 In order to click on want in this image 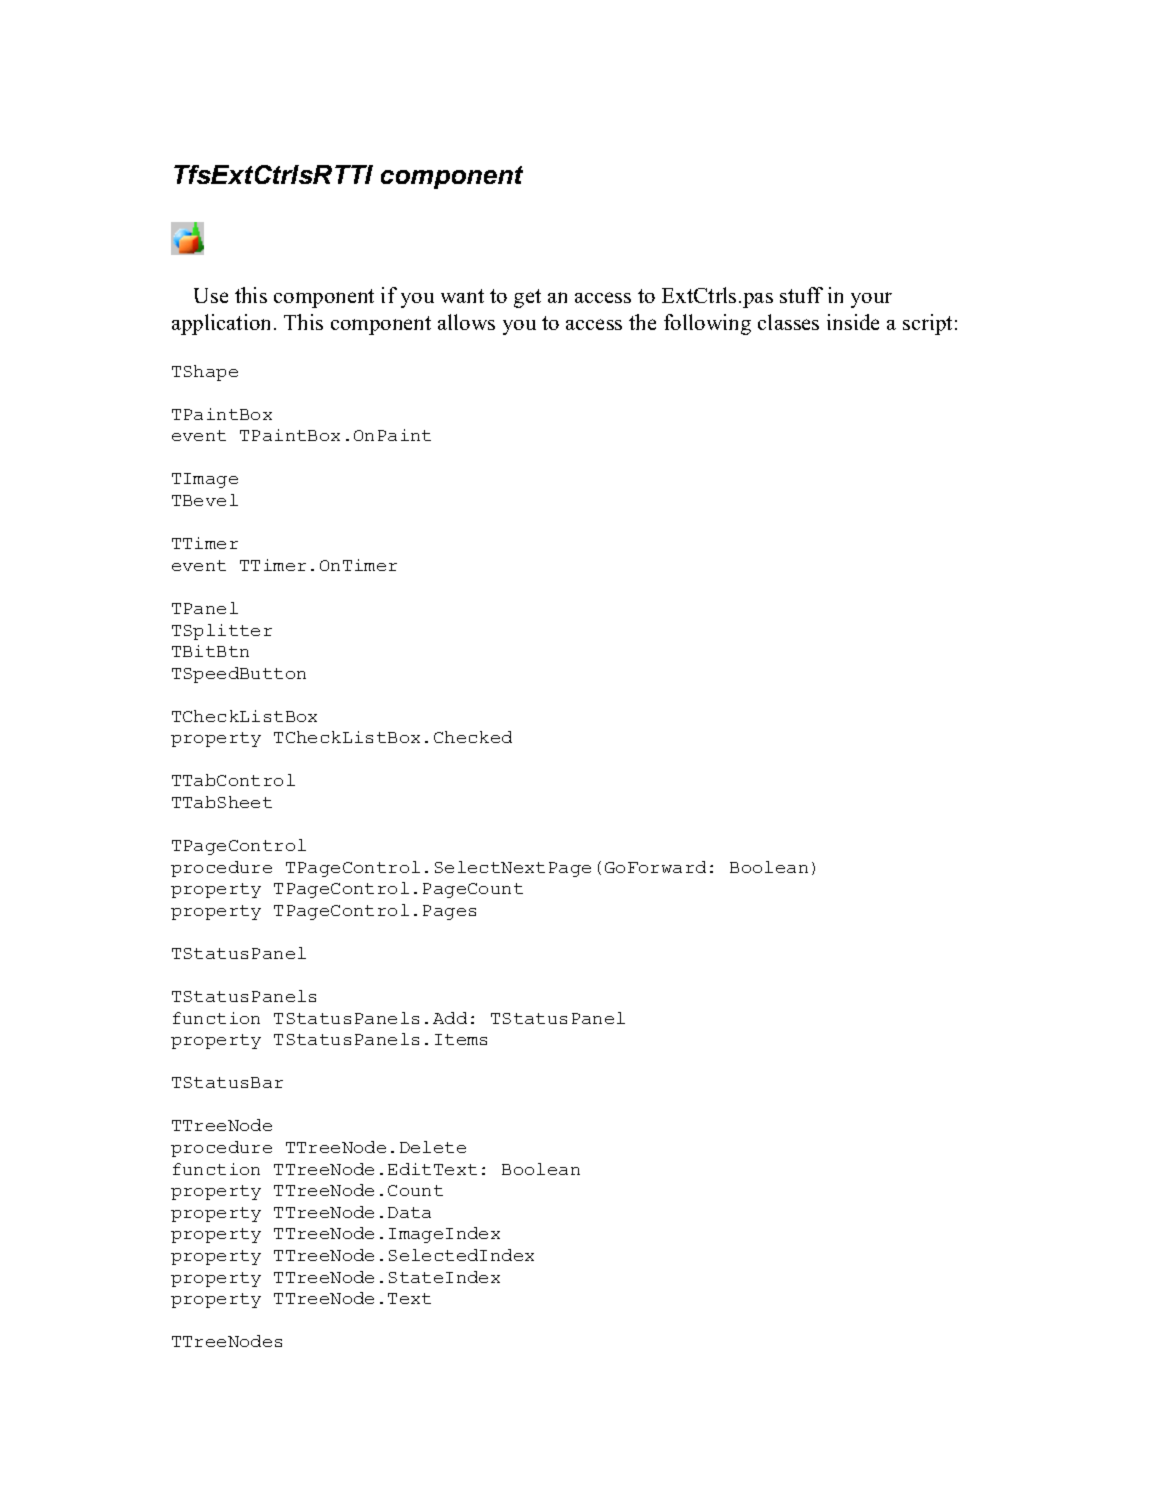, I will do `click(462, 296)`.
